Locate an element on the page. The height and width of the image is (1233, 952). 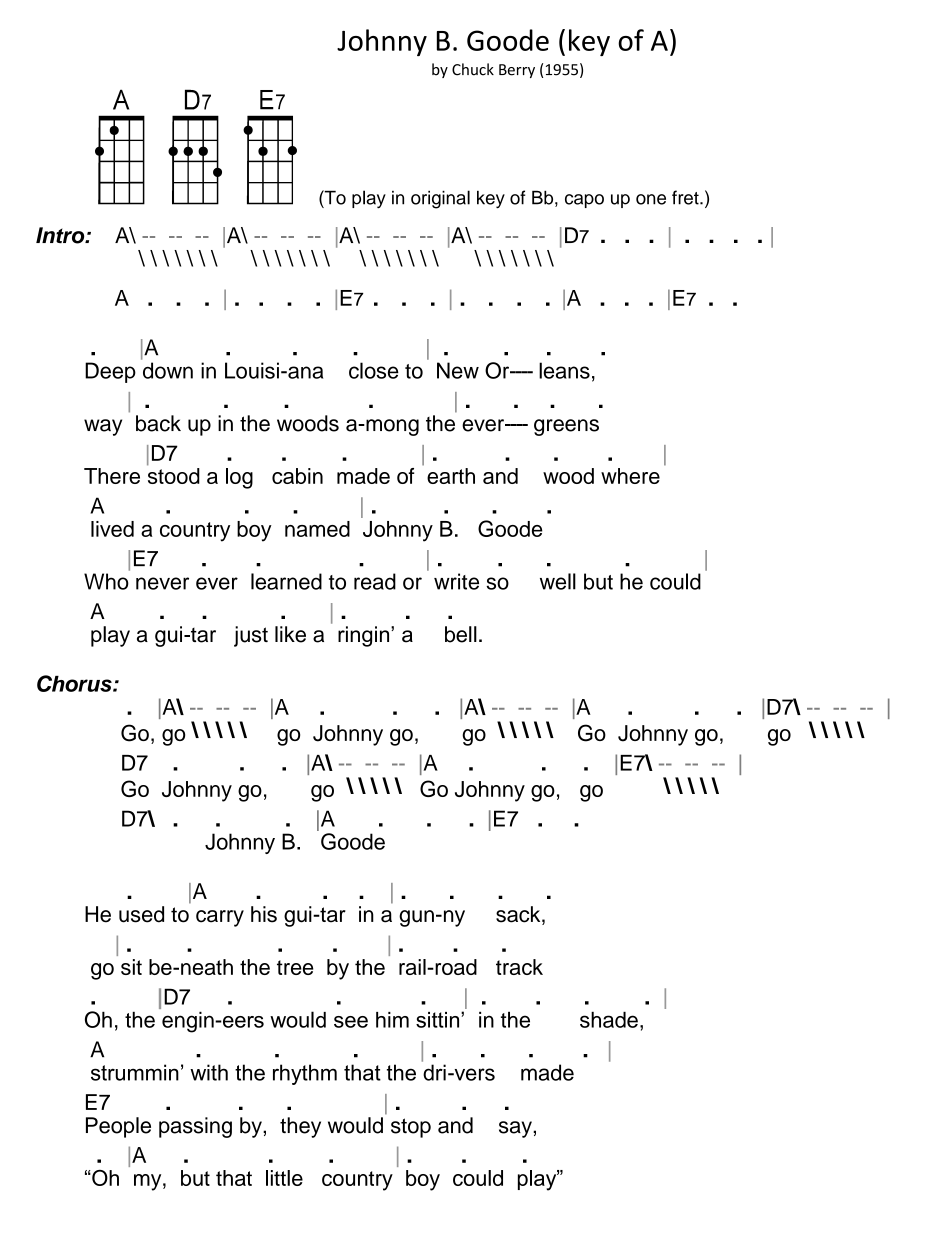
Berry is located at coordinates (517, 71).
